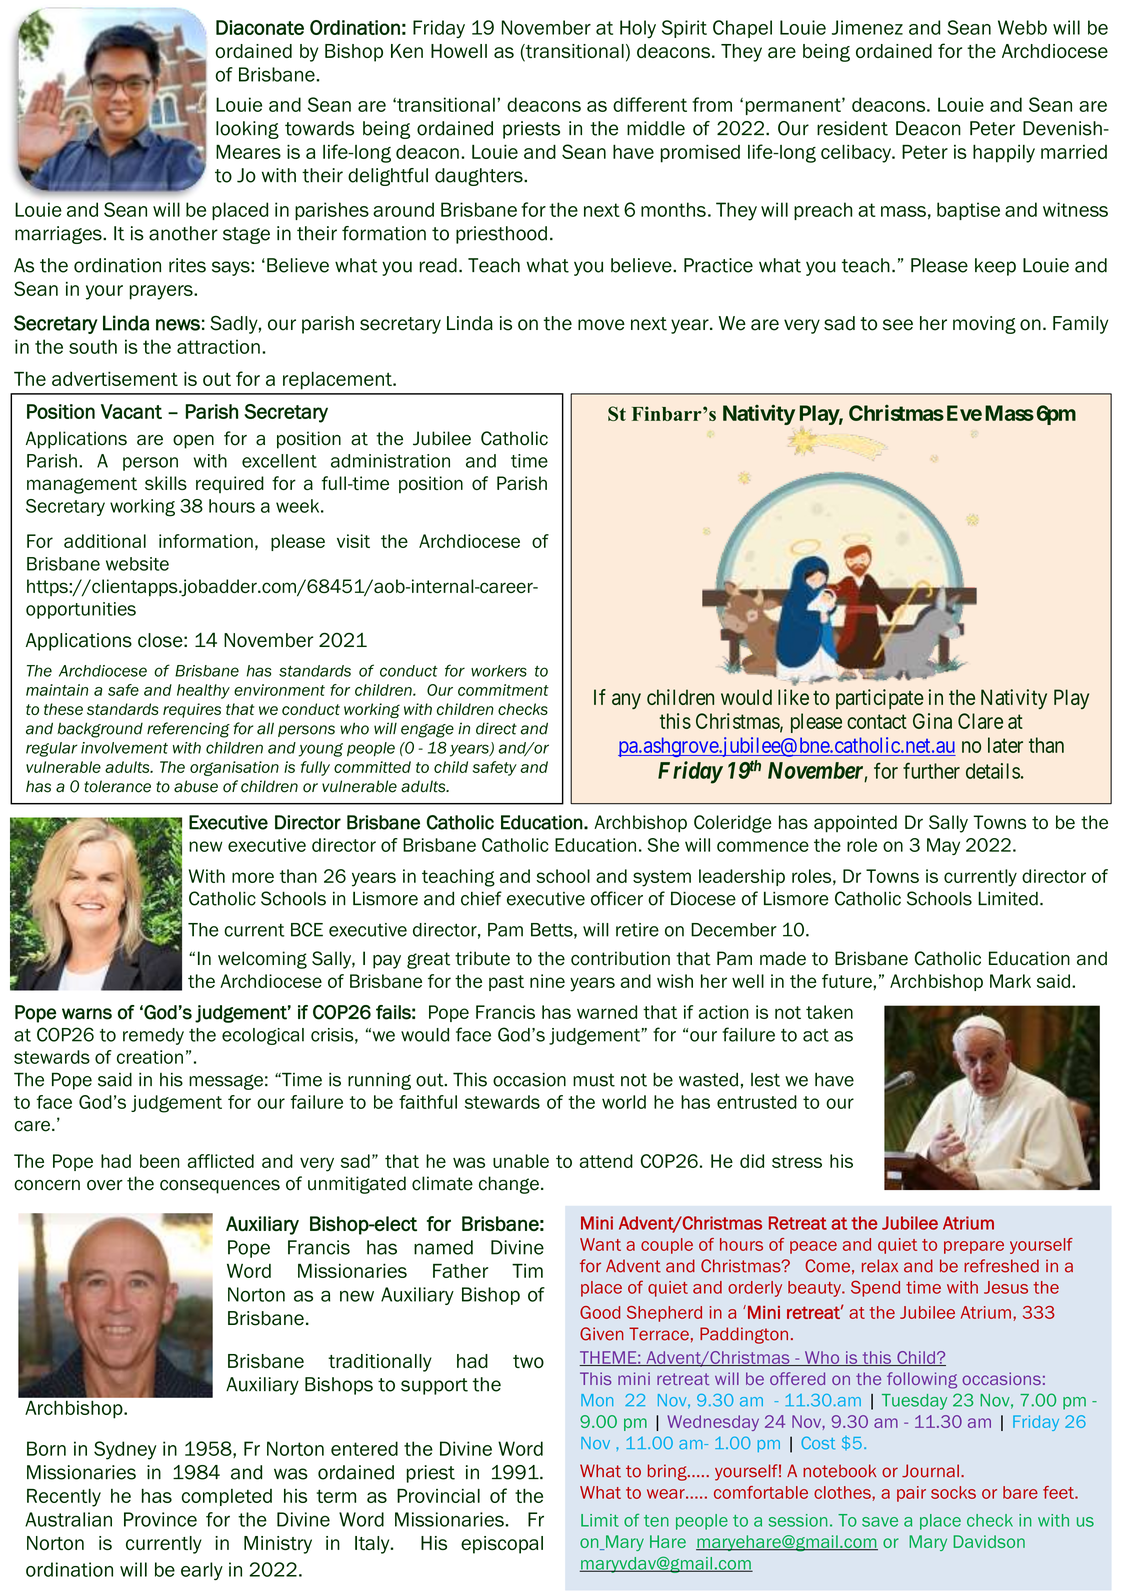 The image size is (1125, 1591). I want to click on been, so click(159, 1161).
